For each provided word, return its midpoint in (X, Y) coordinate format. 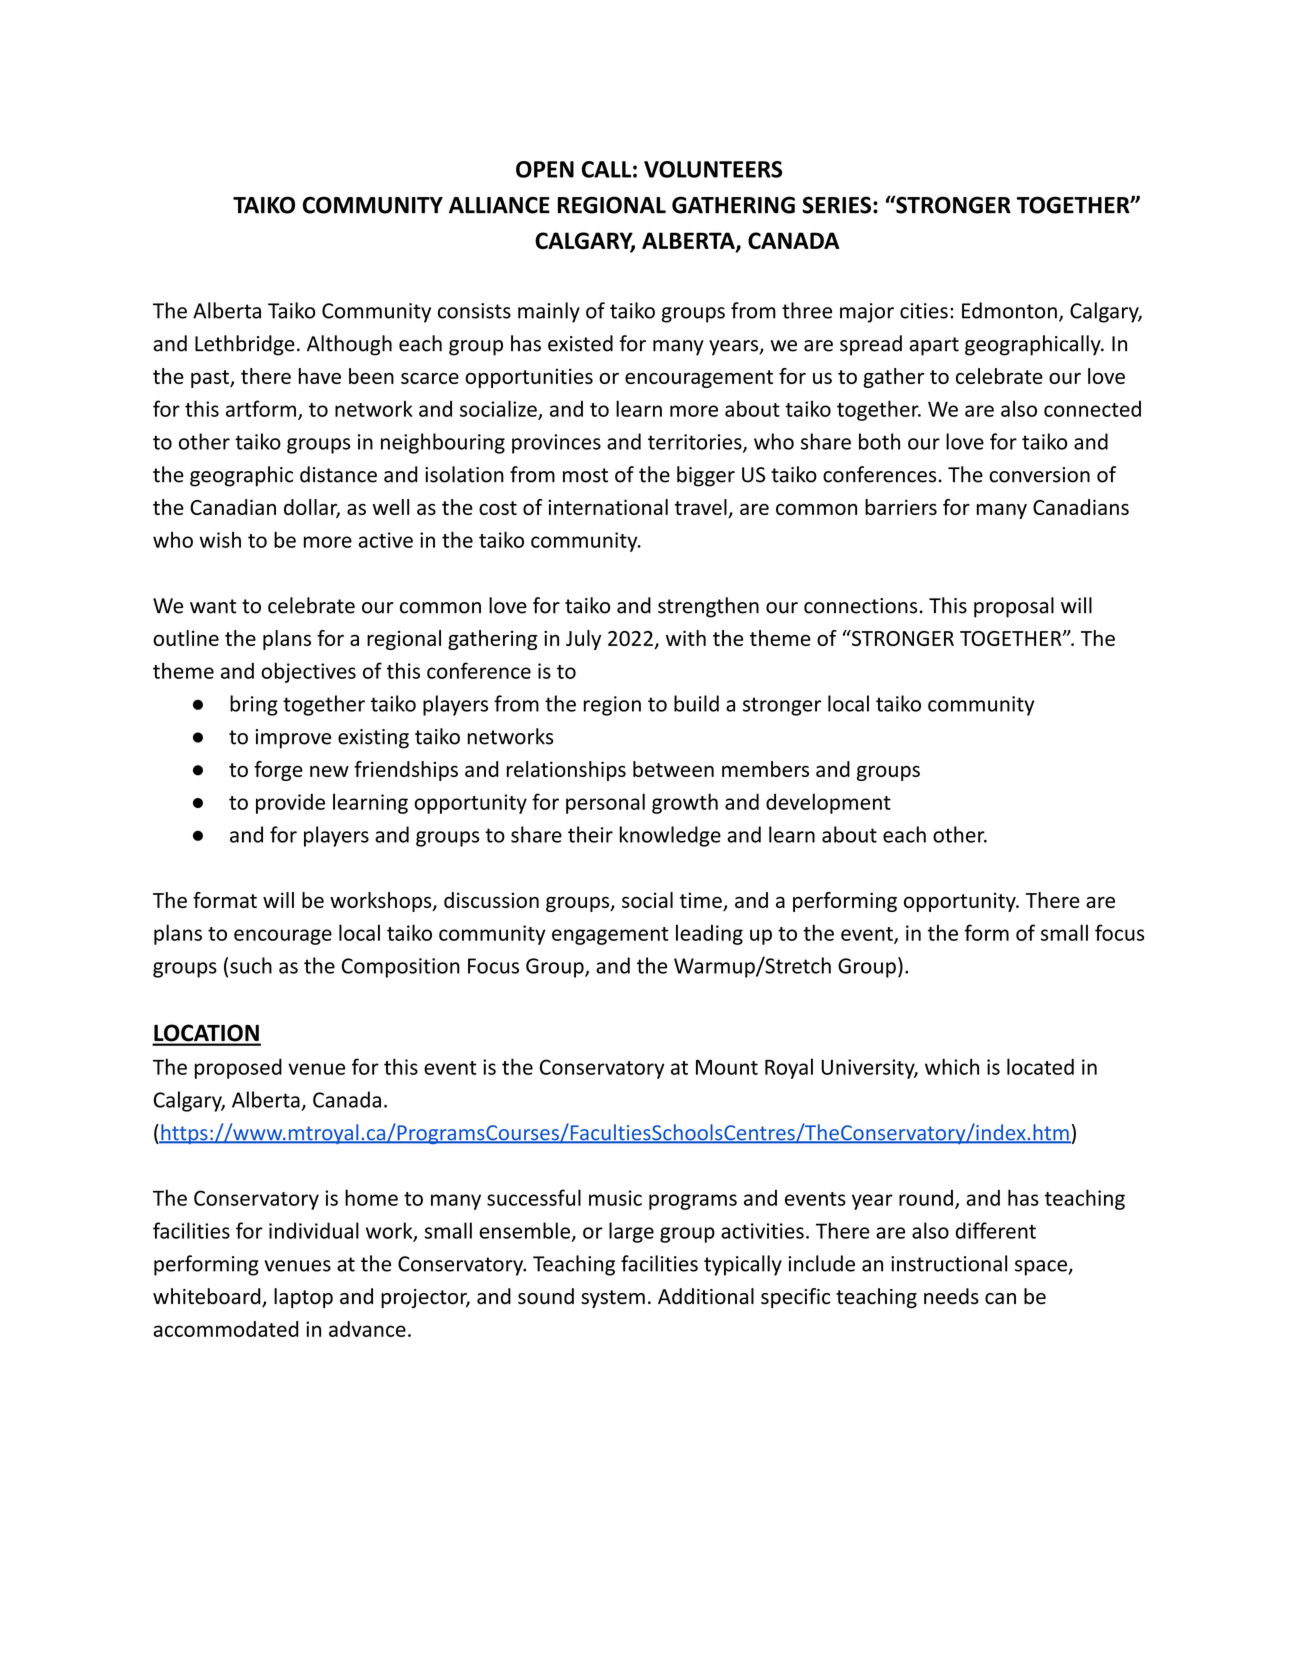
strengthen (708, 607)
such (251, 965)
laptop (303, 1298)
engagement (610, 936)
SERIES (838, 205)
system (613, 1299)
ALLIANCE (499, 205)
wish (220, 539)
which (952, 1066)
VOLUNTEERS (713, 169)
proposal (1014, 607)
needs (951, 1296)
